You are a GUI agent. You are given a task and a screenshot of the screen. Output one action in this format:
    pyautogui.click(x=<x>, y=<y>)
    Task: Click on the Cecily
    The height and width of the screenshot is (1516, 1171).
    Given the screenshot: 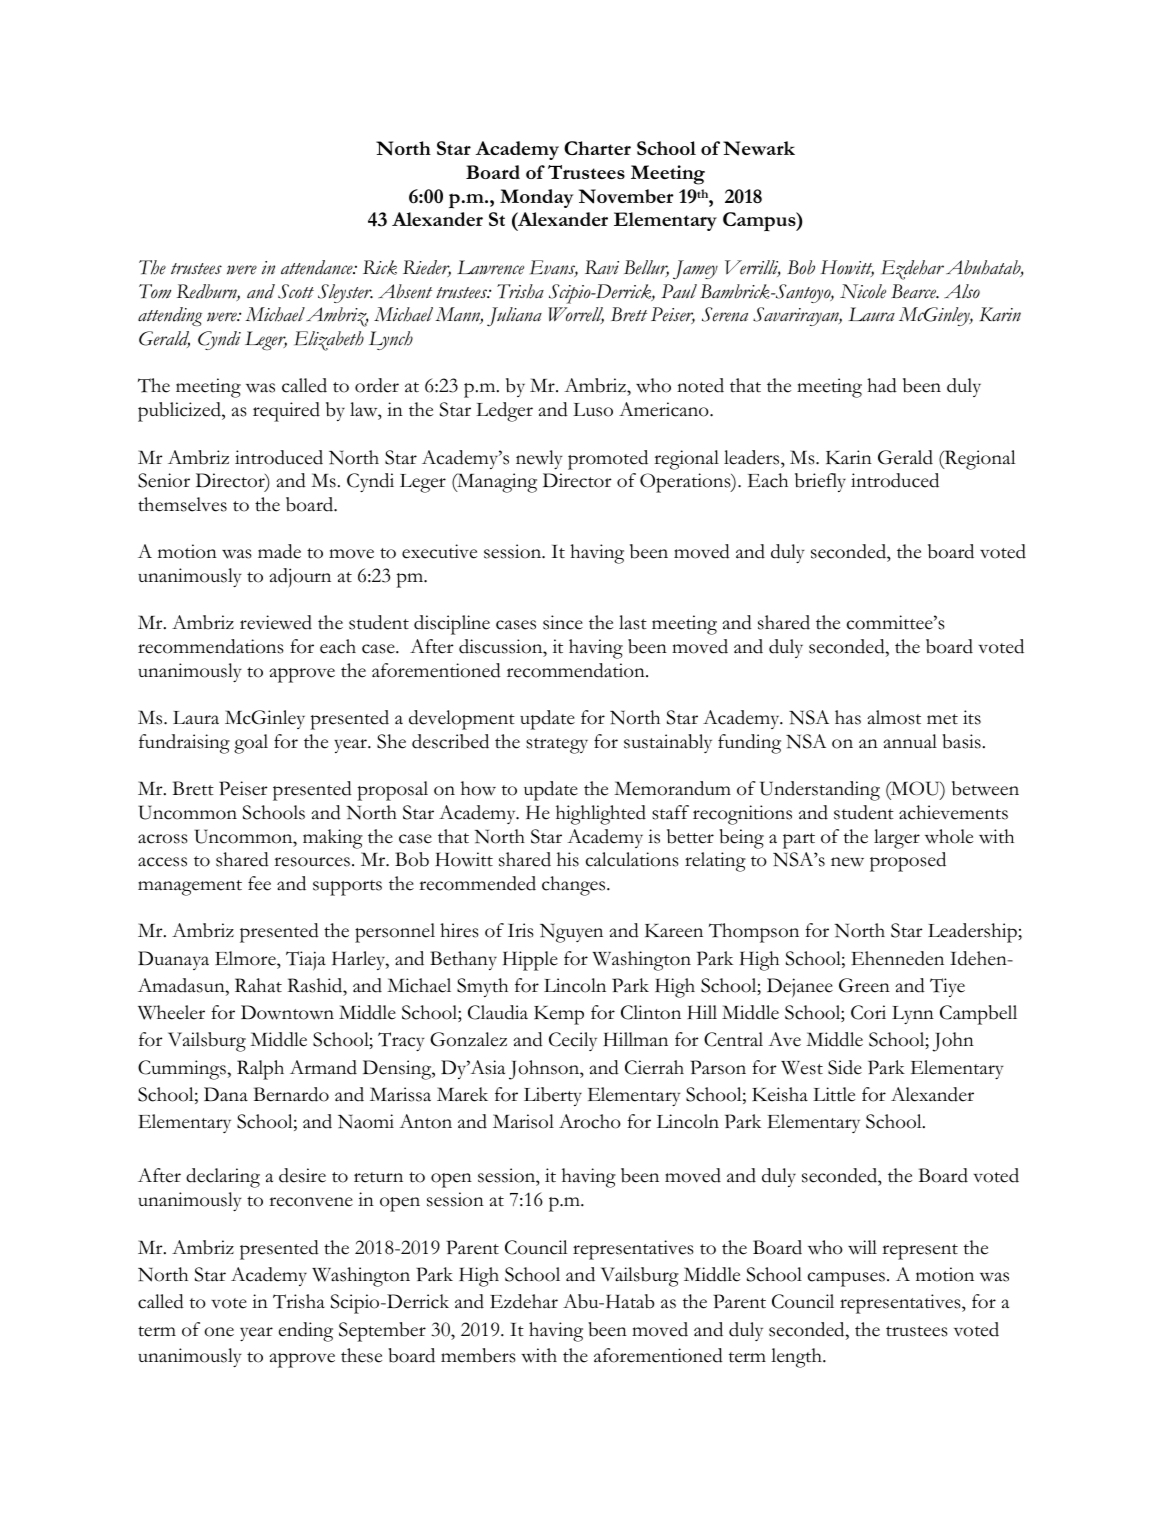 What is the action you would take?
    pyautogui.click(x=573, y=1041)
